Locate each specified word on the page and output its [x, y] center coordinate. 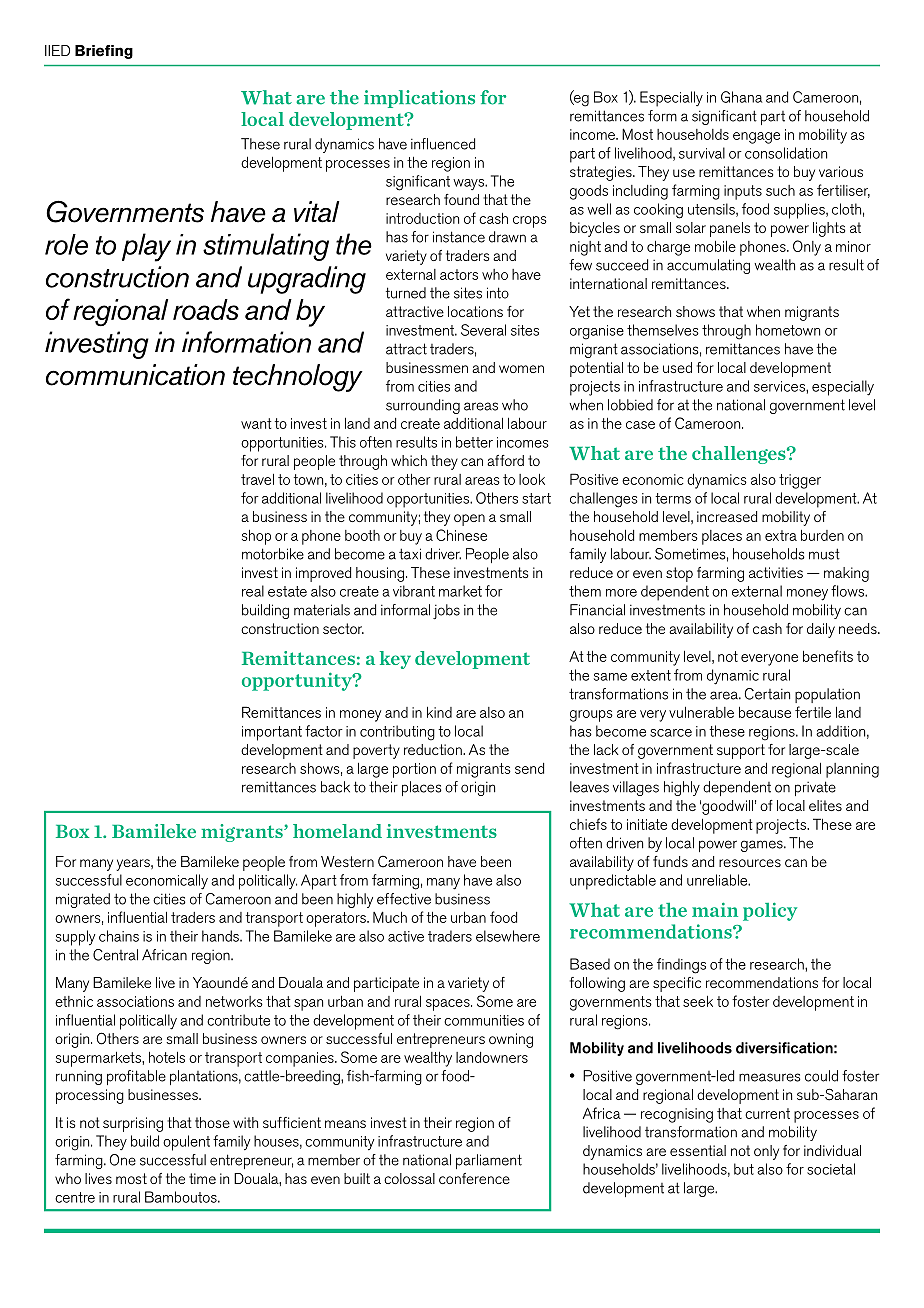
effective [404, 899]
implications [419, 99]
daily [821, 630]
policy [770, 911]
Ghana [741, 97]
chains [119, 936]
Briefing [104, 52]
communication [135, 375]
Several [483, 330]
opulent [186, 1143]
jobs [446, 611]
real [253, 591]
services [780, 386]
